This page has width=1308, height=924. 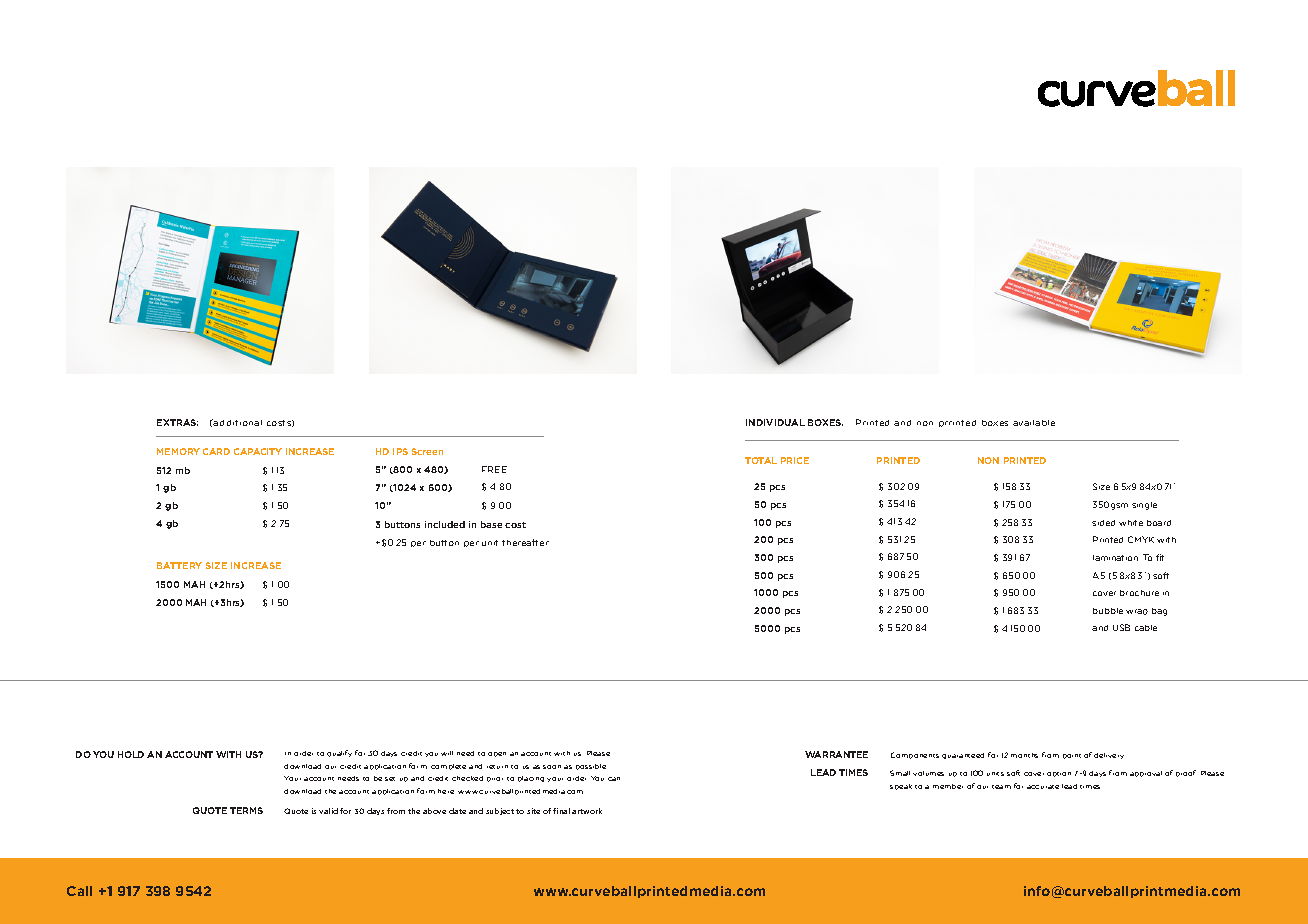 What do you see at coordinates (216, 451) in the page?
I see `CARD` at bounding box center [216, 451].
